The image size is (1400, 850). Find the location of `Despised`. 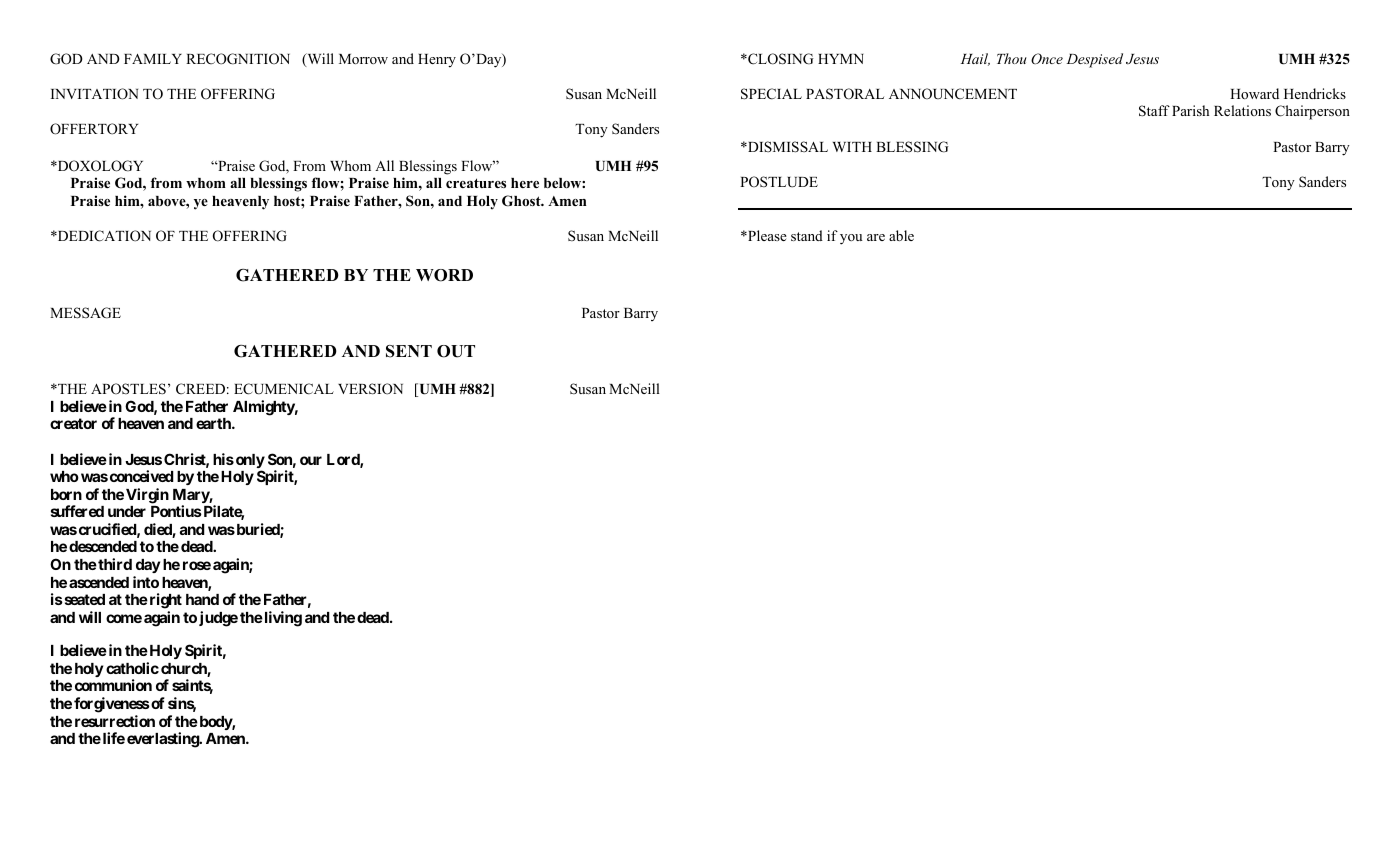

Despised is located at coordinates (1094, 60).
